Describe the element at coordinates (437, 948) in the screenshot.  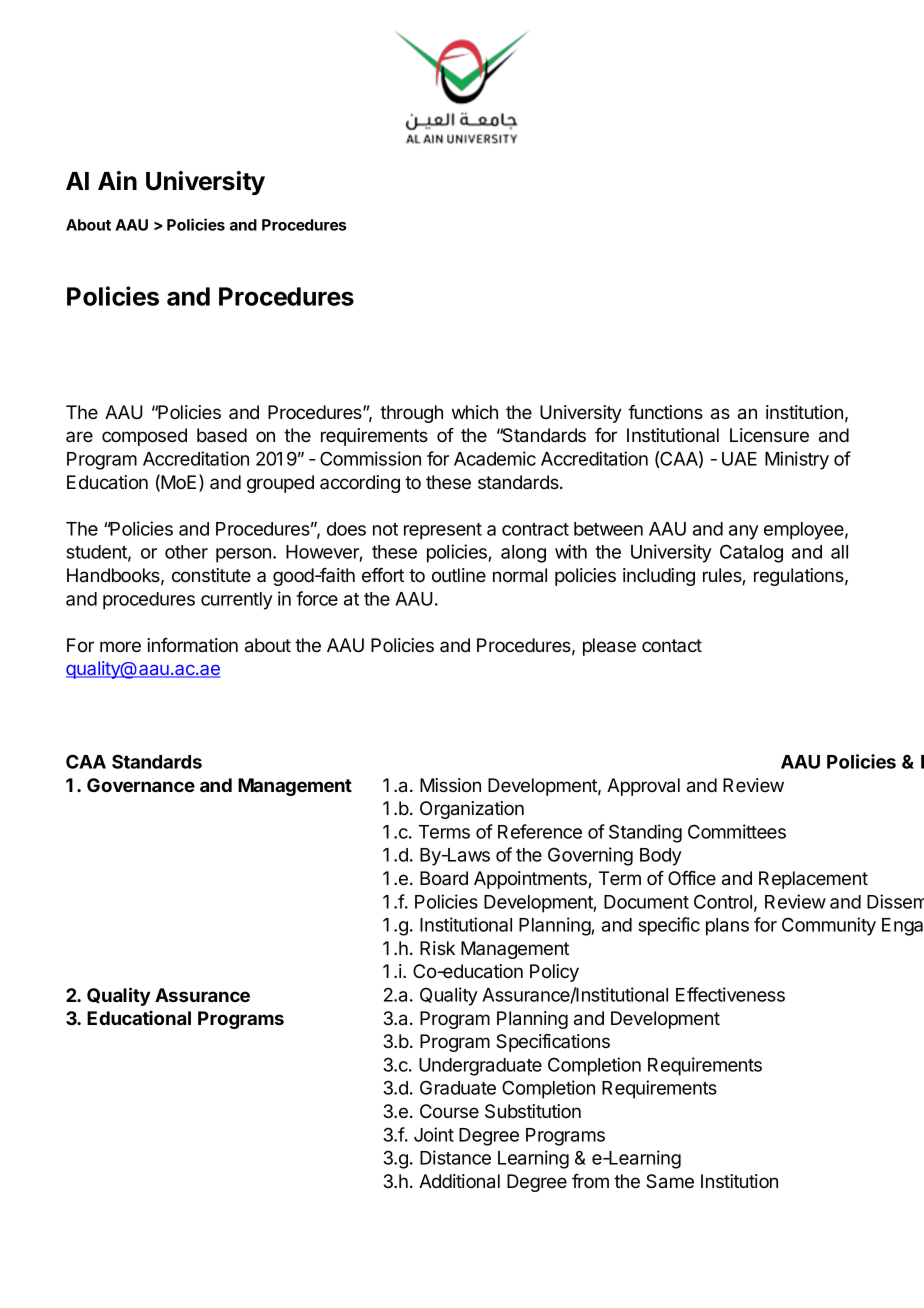
I see `Risk` at that location.
